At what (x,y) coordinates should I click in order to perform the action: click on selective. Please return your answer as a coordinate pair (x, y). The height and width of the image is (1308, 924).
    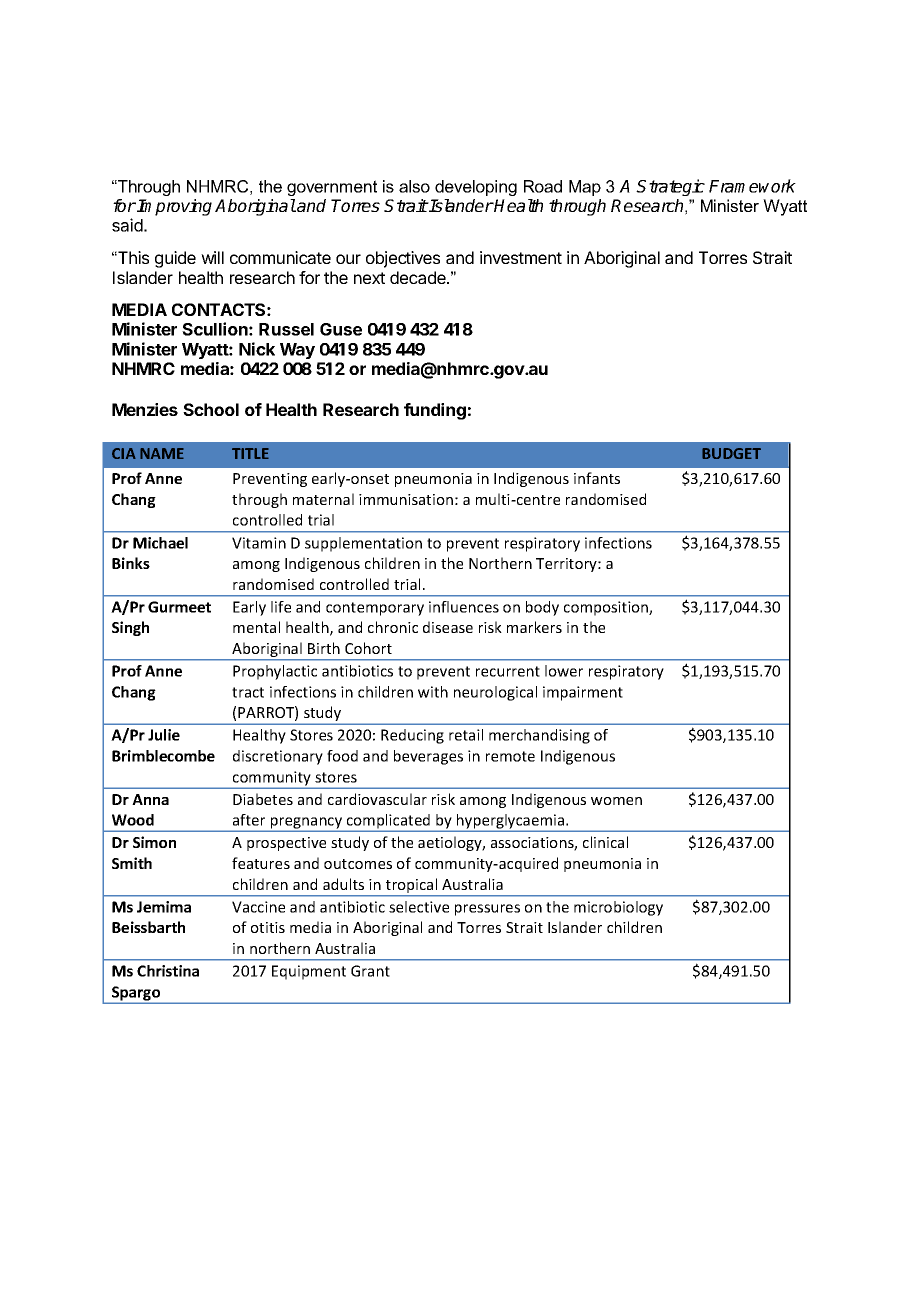
    Looking at the image, I should click on (419, 907).
